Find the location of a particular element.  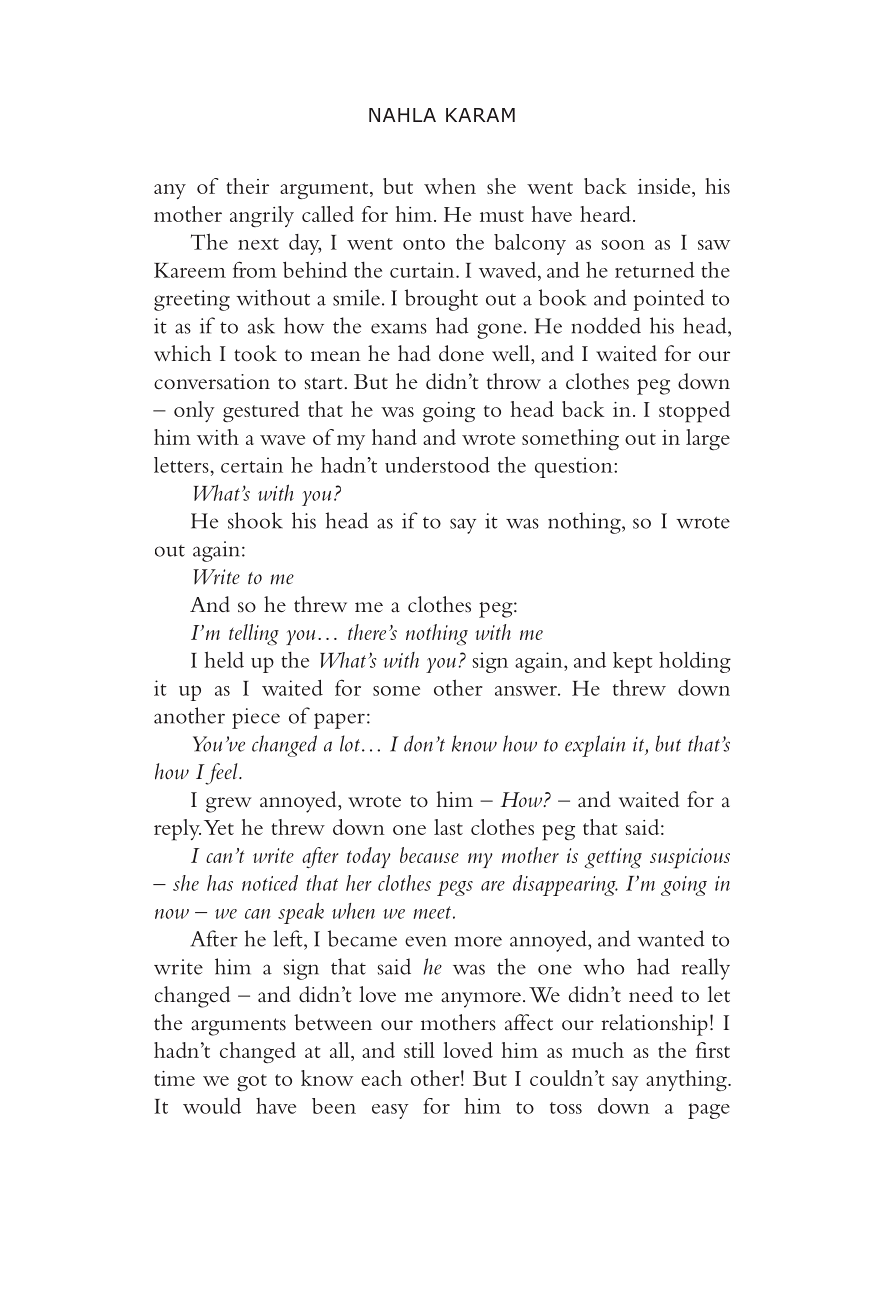

paper is located at coordinates (339, 721).
